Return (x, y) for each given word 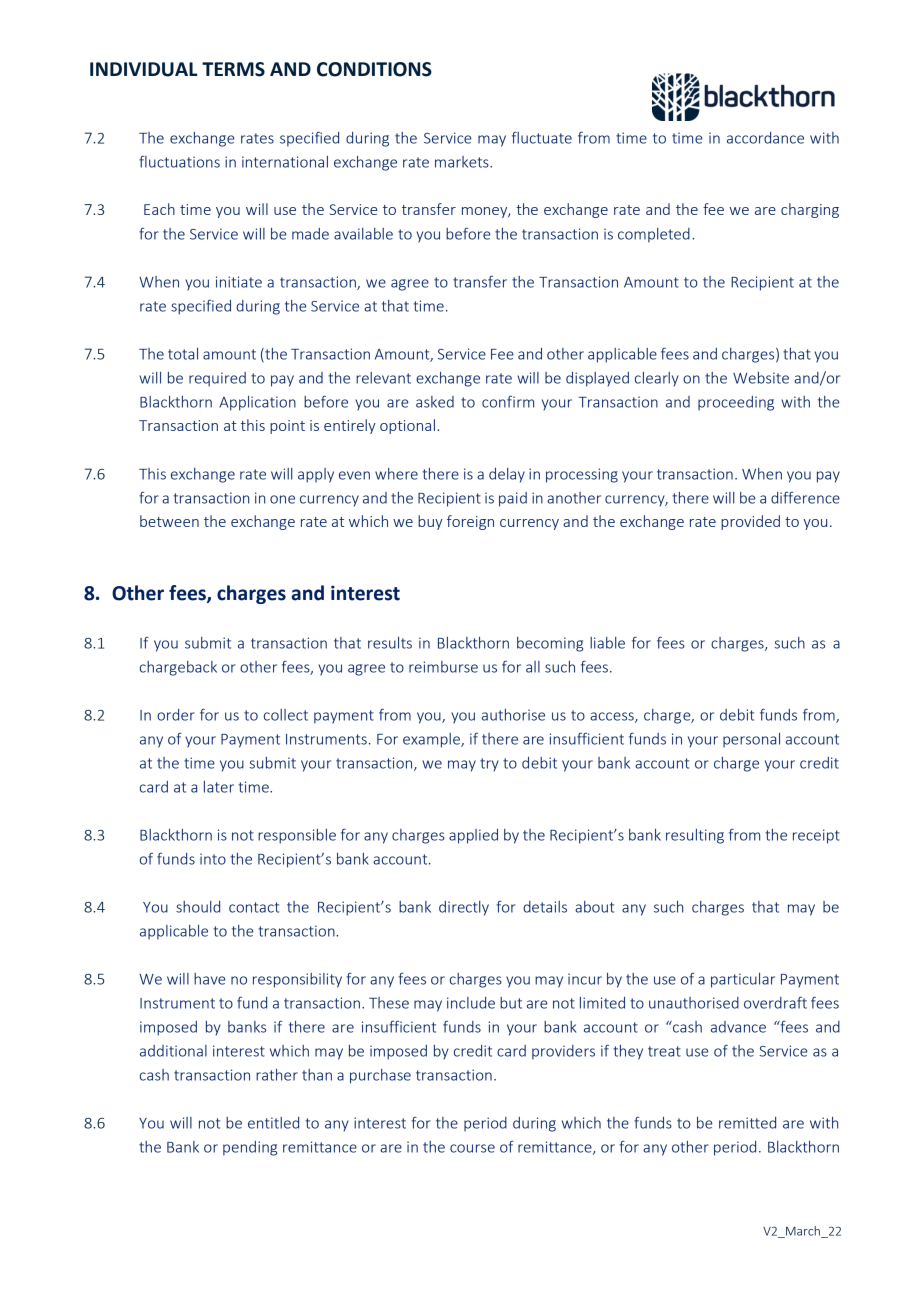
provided (750, 522)
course (472, 1148)
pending (250, 1148)
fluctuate (542, 137)
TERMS (233, 69)
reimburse (443, 667)
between (169, 521)
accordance (765, 138)
